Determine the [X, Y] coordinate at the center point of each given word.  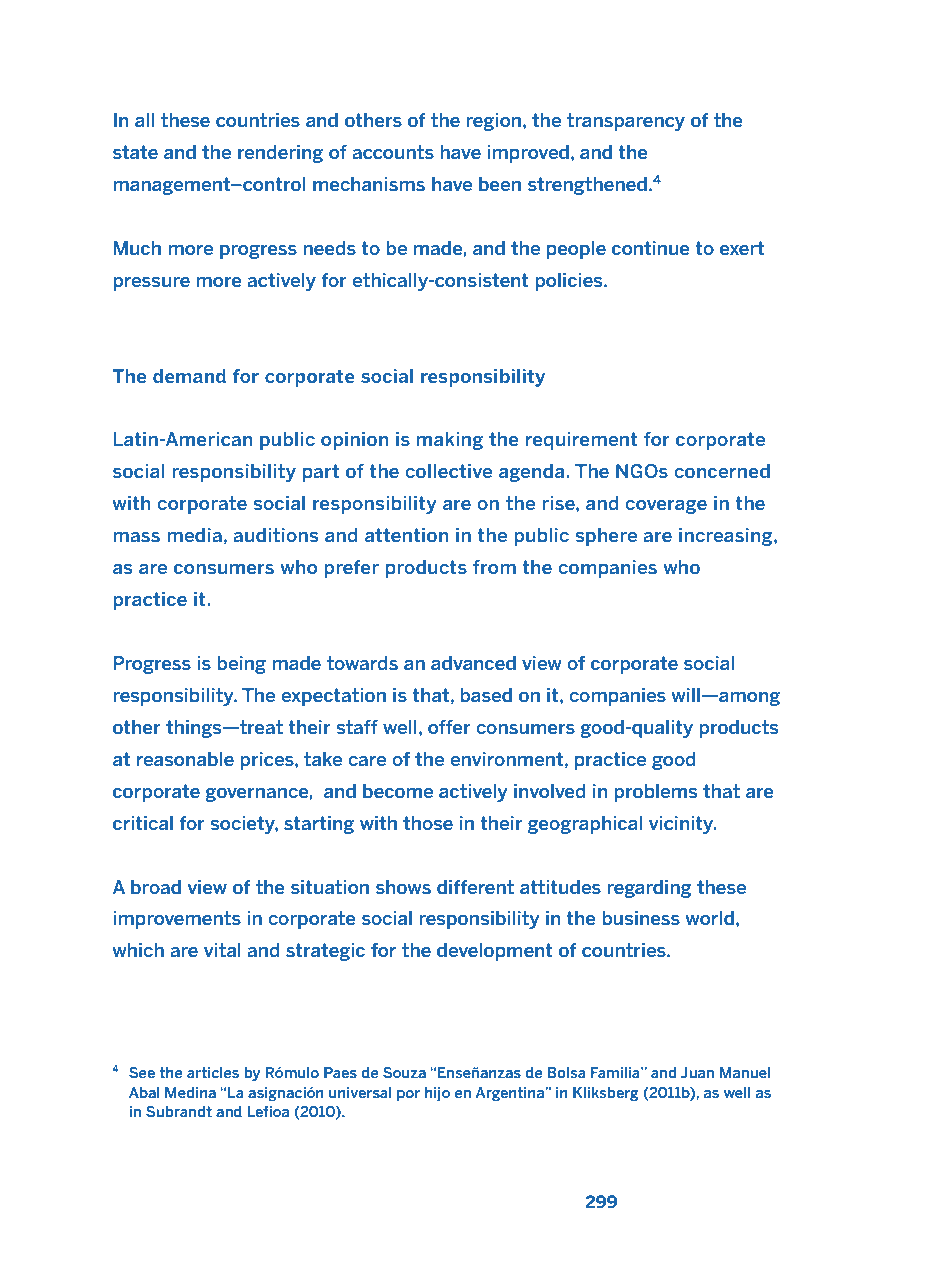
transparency [626, 122]
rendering [280, 154]
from [494, 567]
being [241, 665]
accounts [393, 152]
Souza [404, 1072]
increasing [727, 537]
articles [213, 1072]
